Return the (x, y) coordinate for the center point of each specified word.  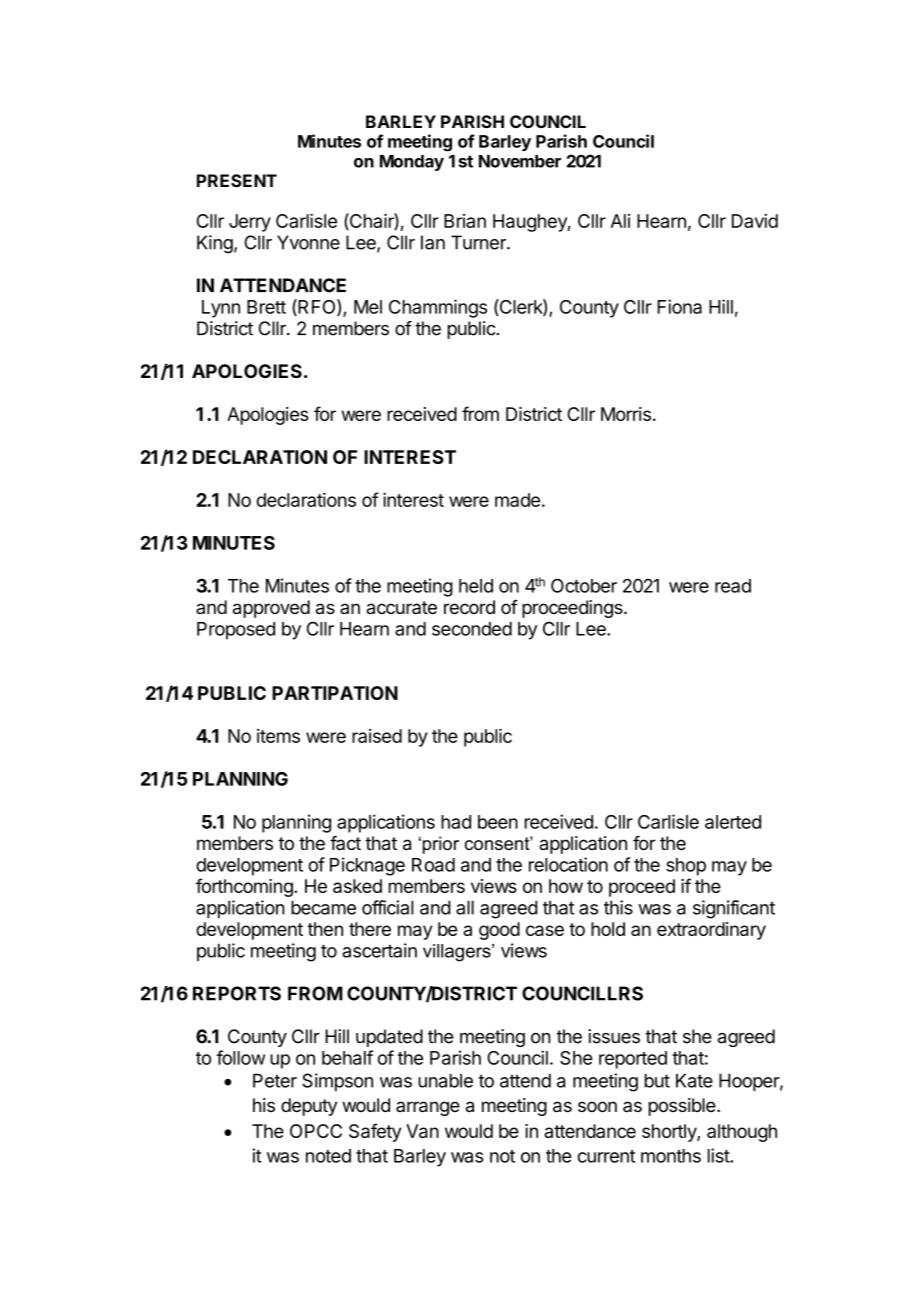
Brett (266, 307)
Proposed (236, 631)
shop (686, 867)
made (517, 500)
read (733, 586)
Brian (465, 221)
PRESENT (237, 180)
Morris (626, 414)
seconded (472, 629)
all (465, 907)
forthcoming (245, 887)
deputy (309, 1107)
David (755, 221)
